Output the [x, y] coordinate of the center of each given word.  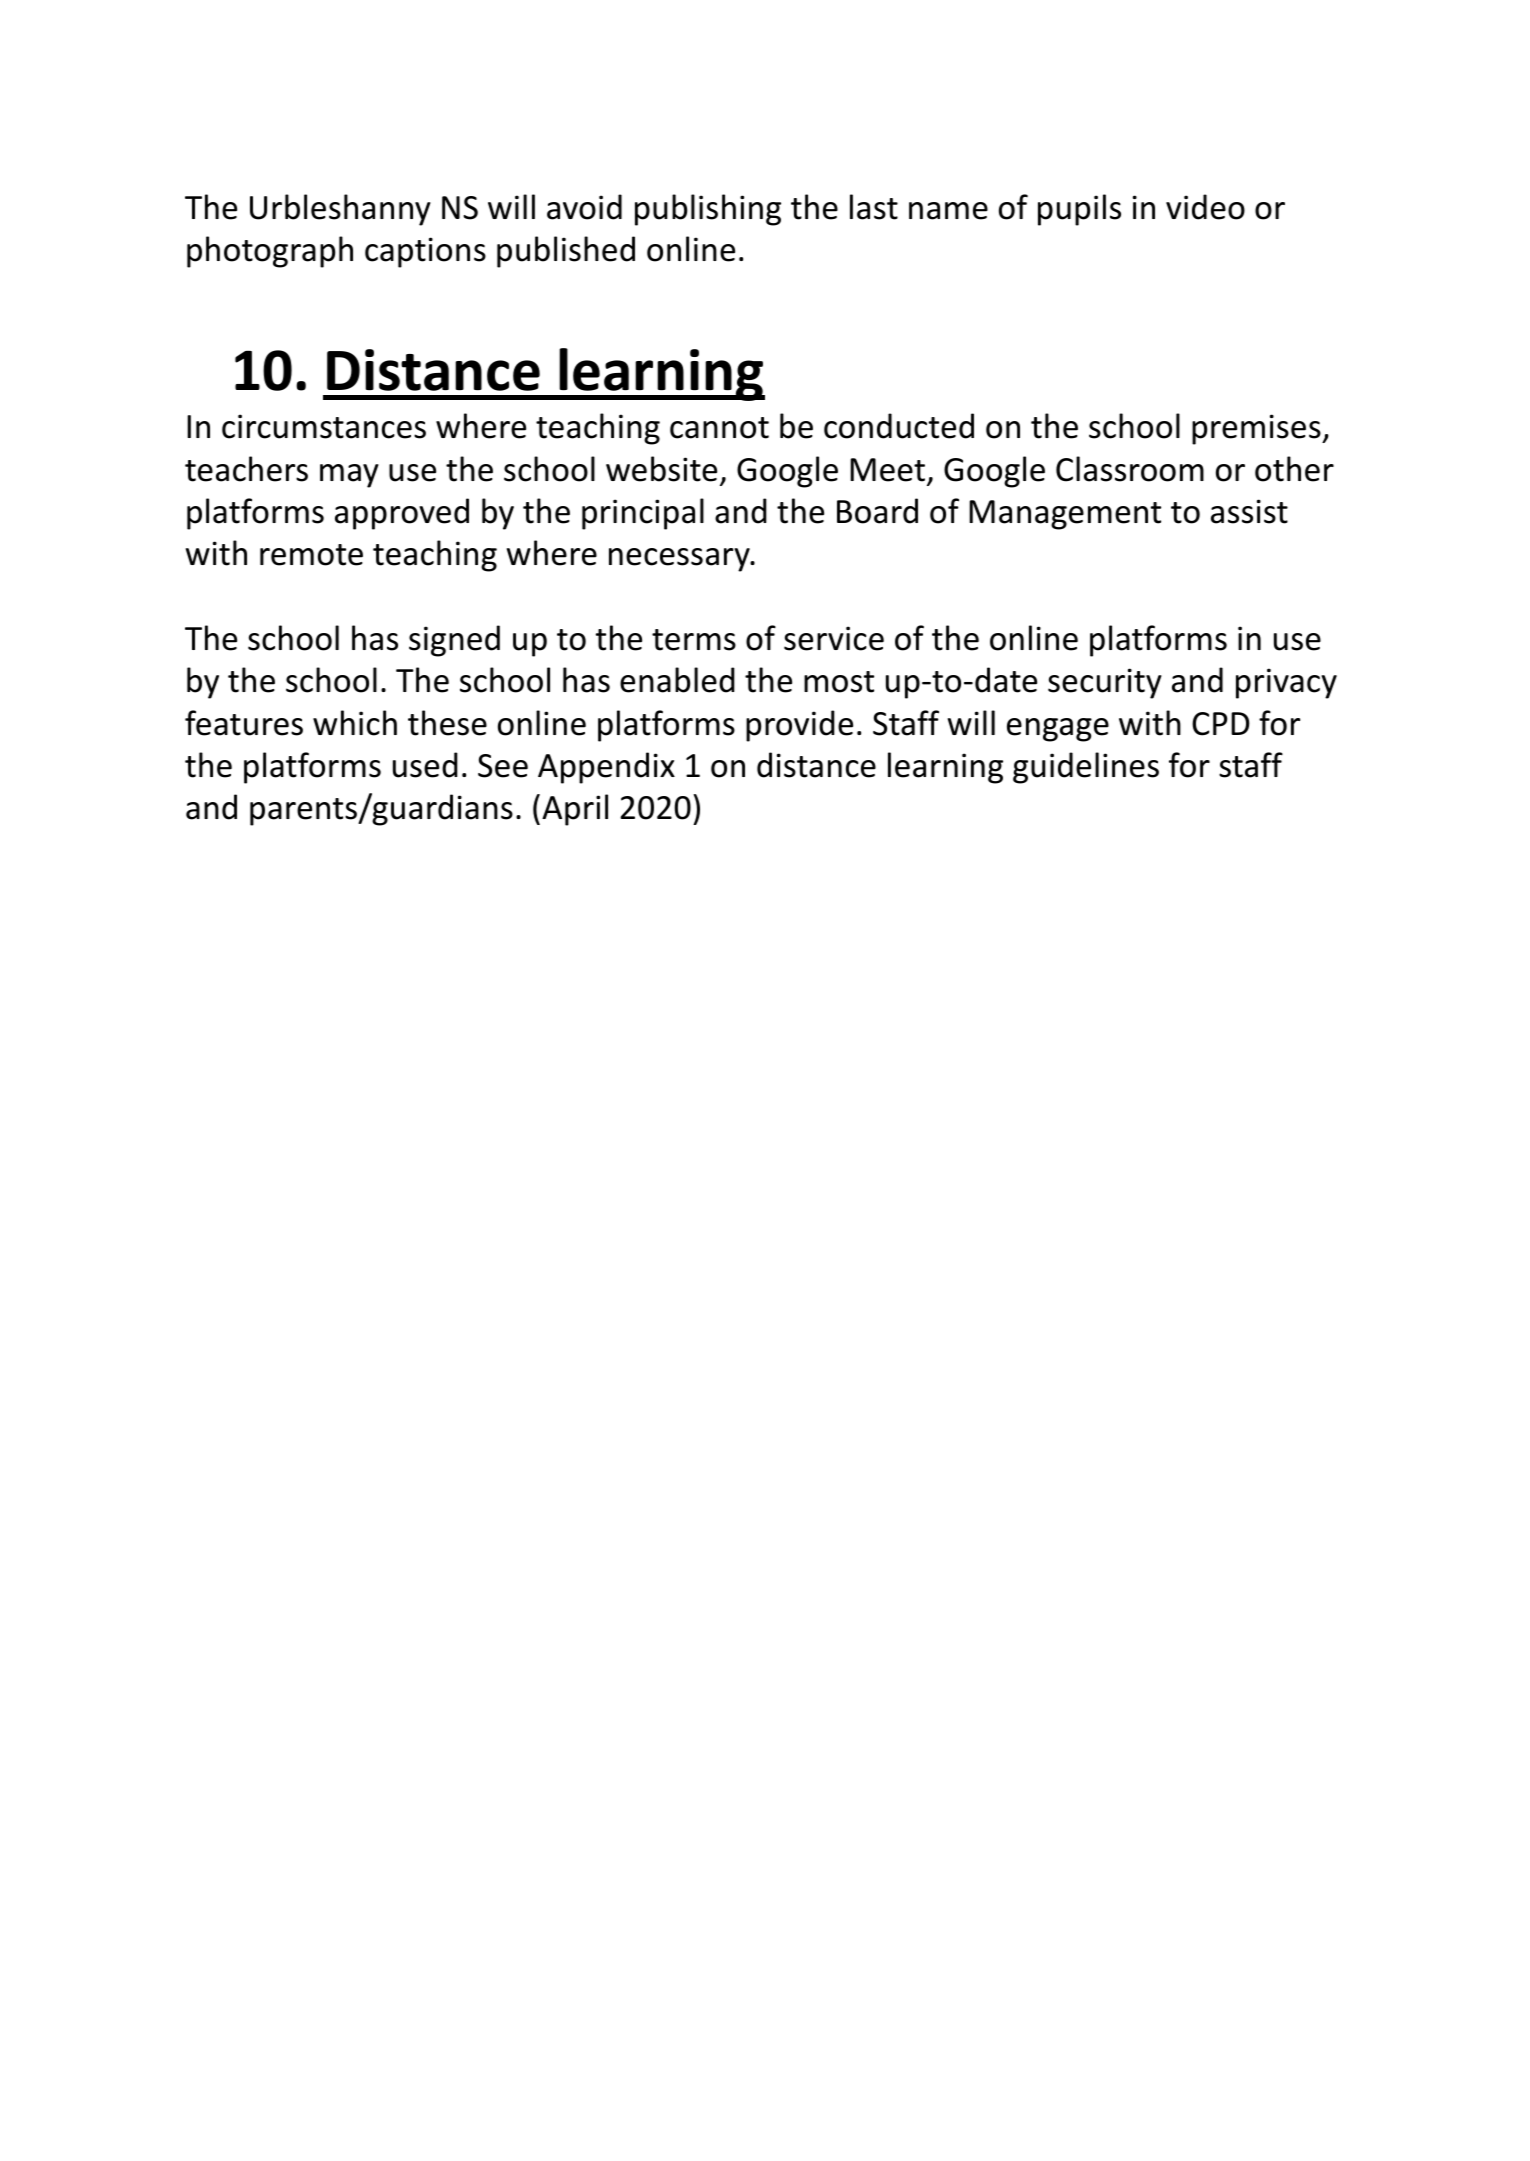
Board [877, 511]
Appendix [606, 768]
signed [454, 641]
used [425, 765]
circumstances [324, 426]
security [1105, 683]
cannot [719, 428]
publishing [708, 210]
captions [425, 252]
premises [1257, 429]
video [1205, 207]
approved [402, 514]
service [834, 638]
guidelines [1086, 768]
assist [1249, 511]
